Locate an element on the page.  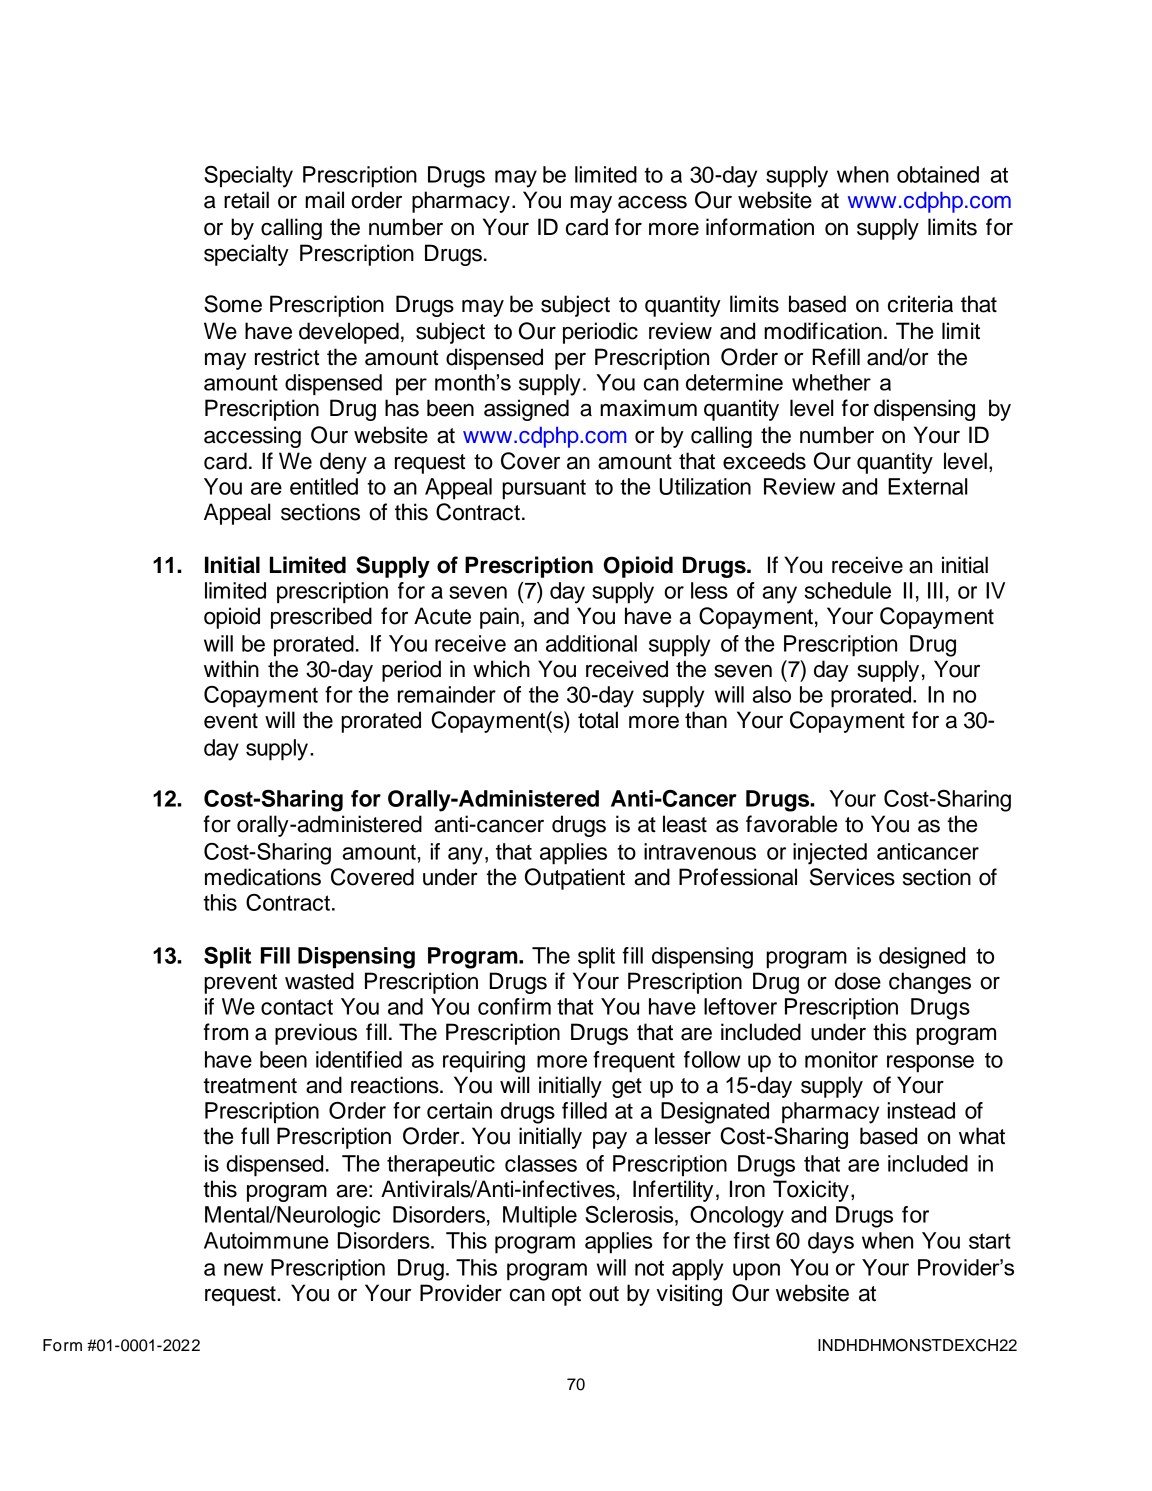
mail is located at coordinates (324, 200).
